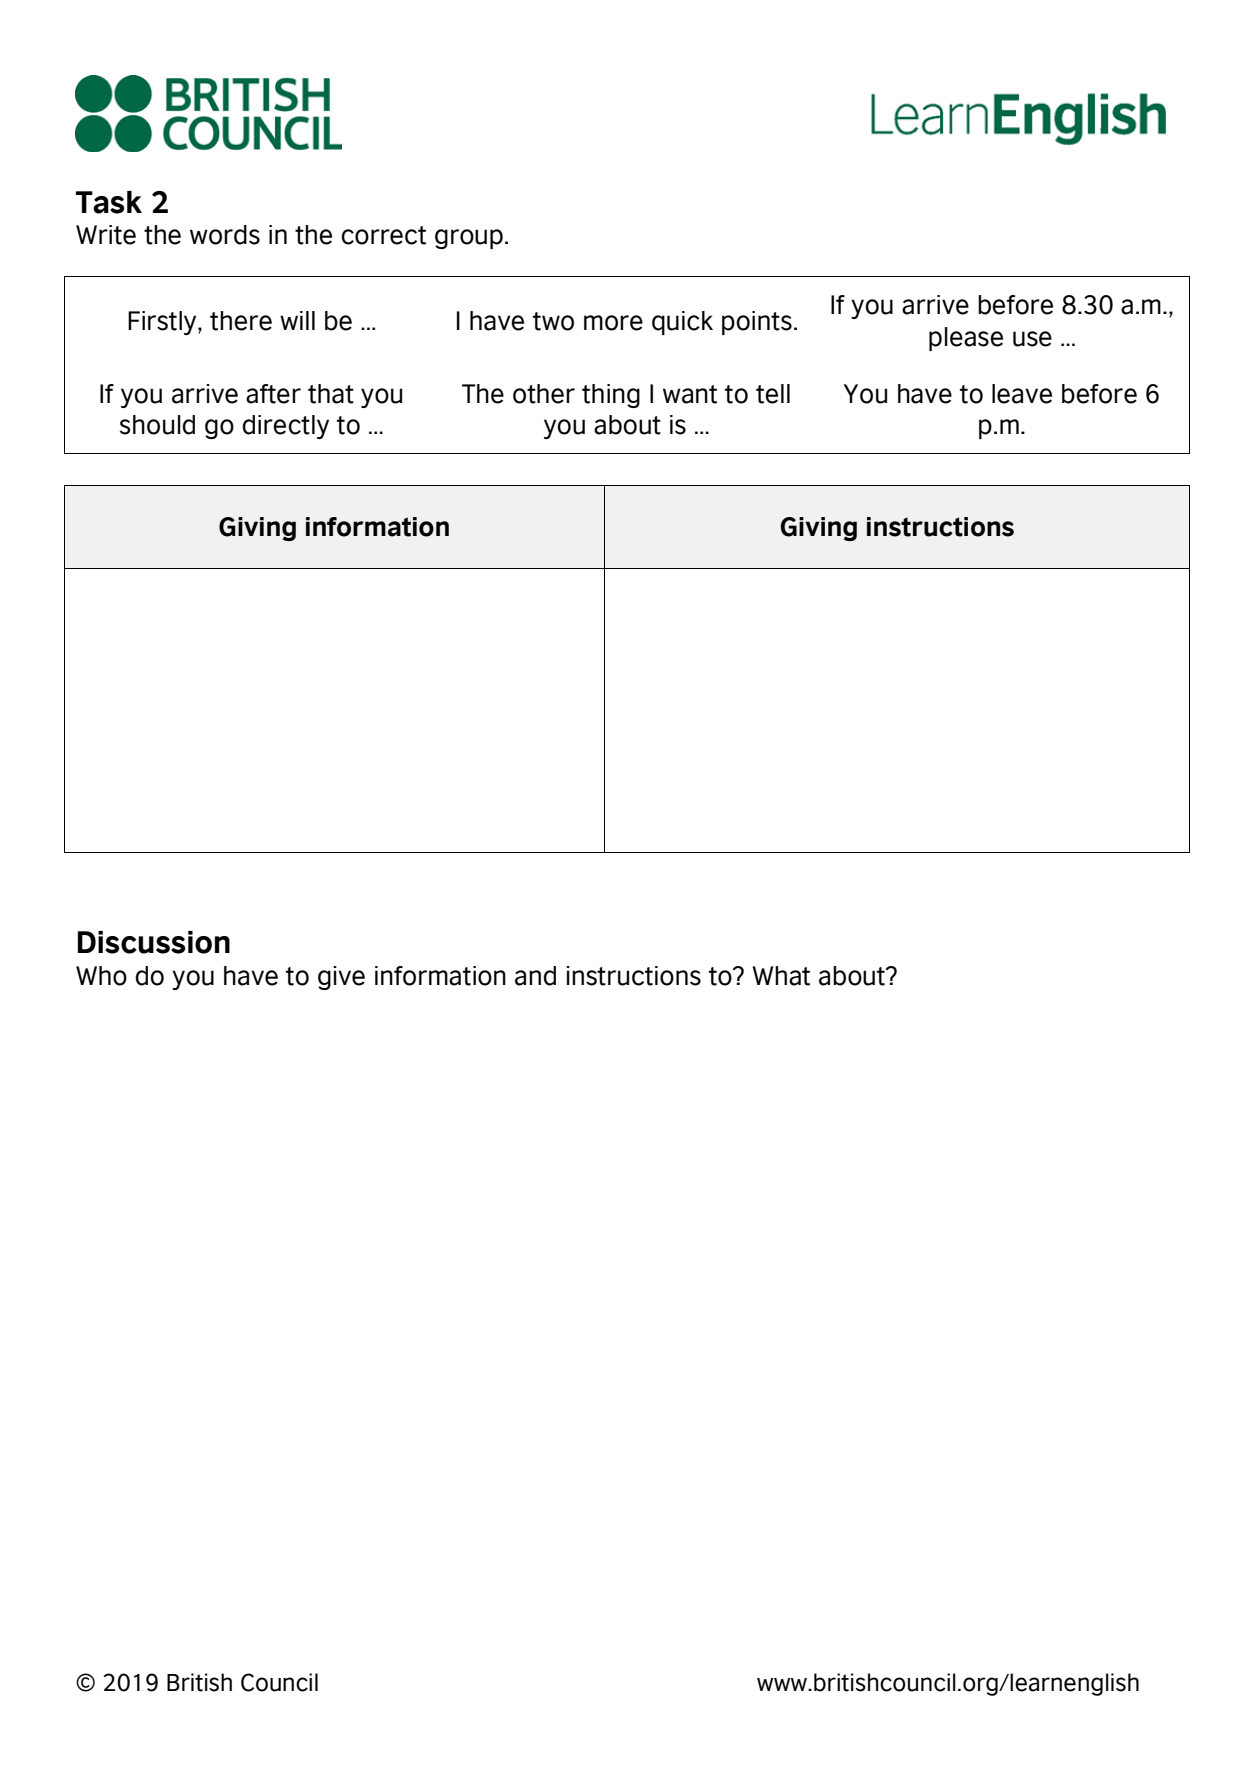 The width and height of the screenshot is (1254, 1772). What do you see at coordinates (225, 235) in the screenshot?
I see `words` at bounding box center [225, 235].
